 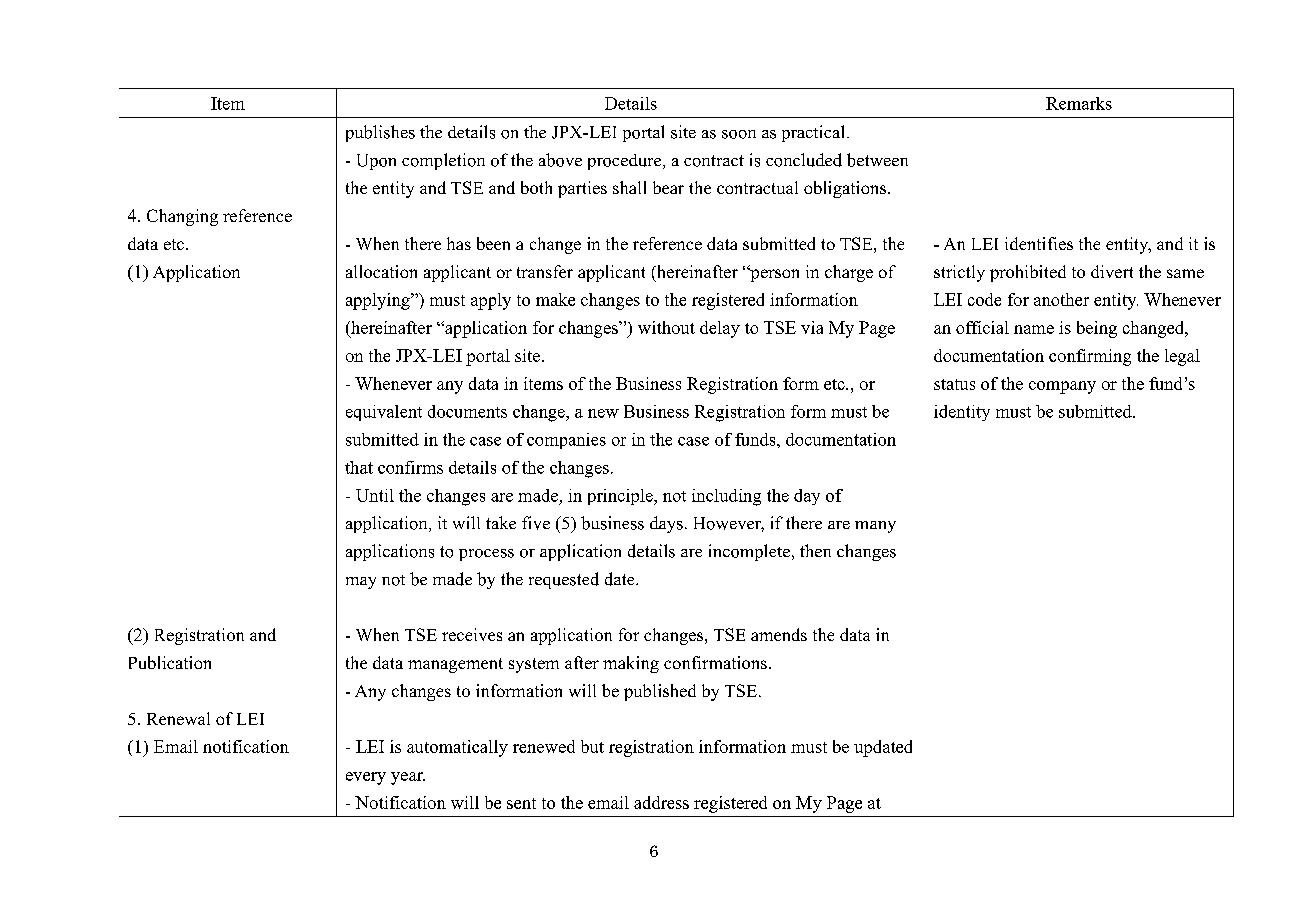 What do you see at coordinates (1062, 387) in the screenshot?
I see `company` at bounding box center [1062, 387].
